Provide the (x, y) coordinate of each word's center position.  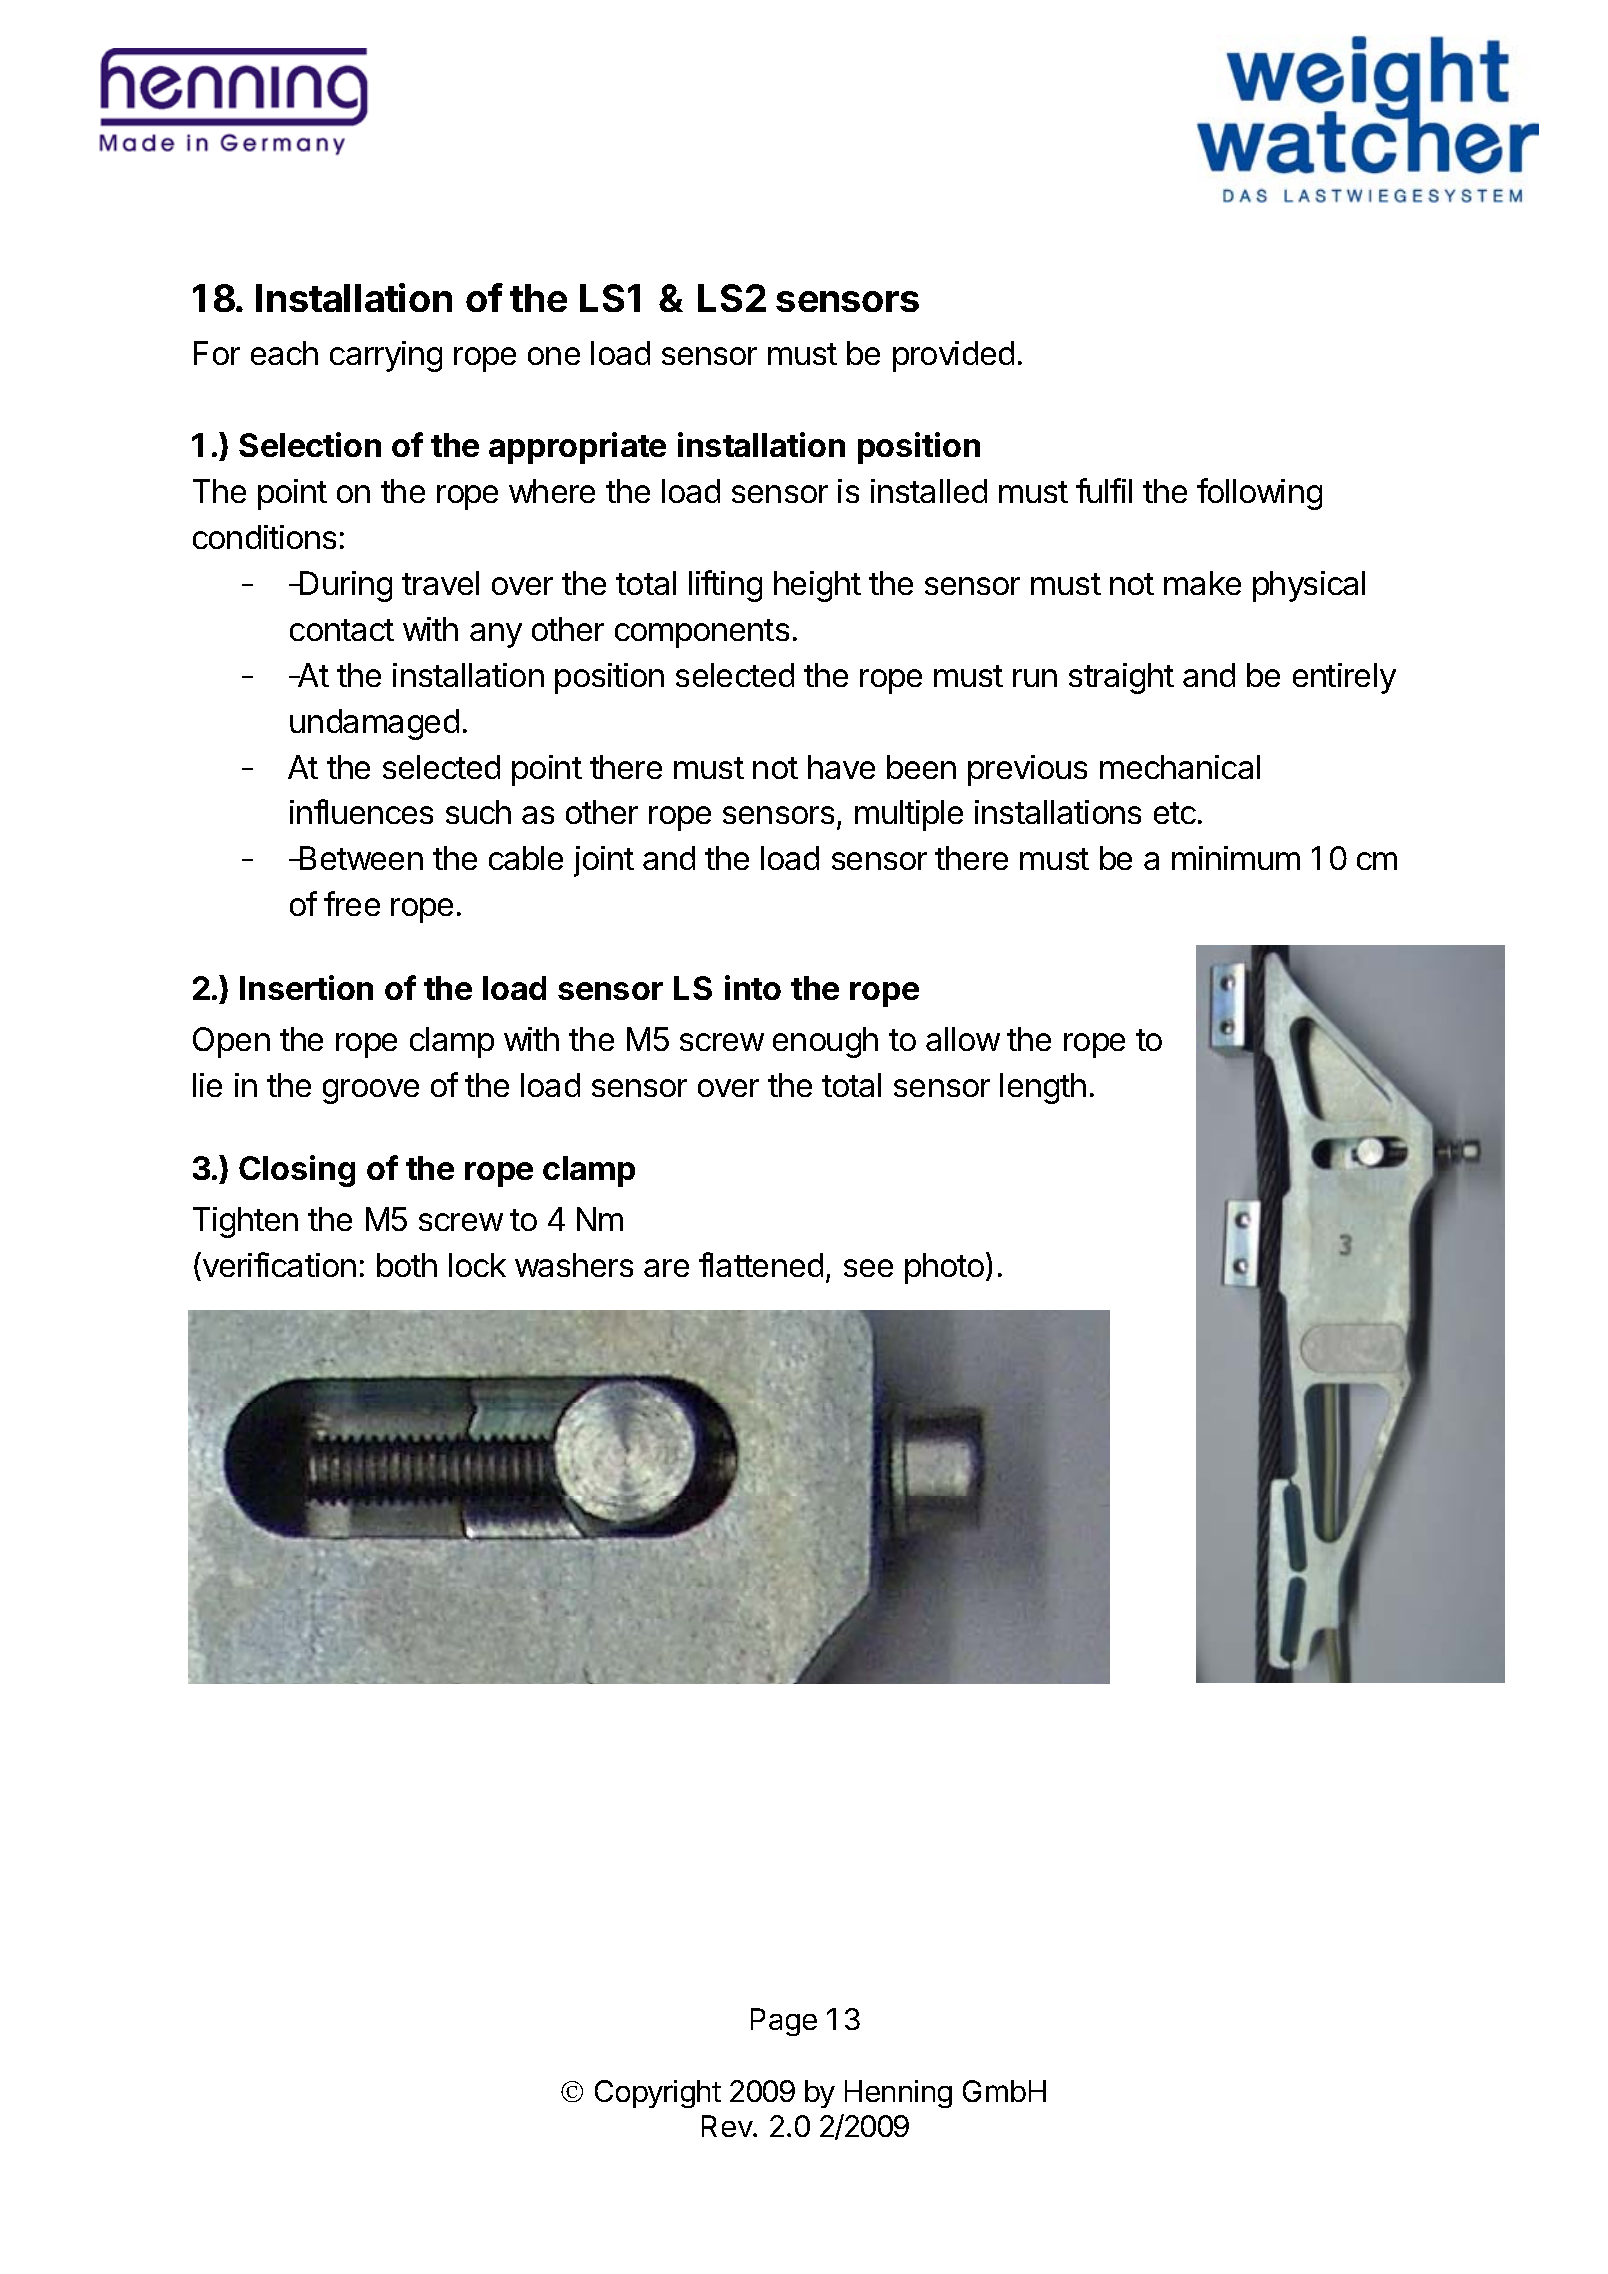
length (1043, 1088)
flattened (761, 1264)
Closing (297, 1171)
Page (784, 2022)
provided (953, 356)
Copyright (658, 2094)
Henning (898, 2094)
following (1259, 494)
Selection (310, 444)
